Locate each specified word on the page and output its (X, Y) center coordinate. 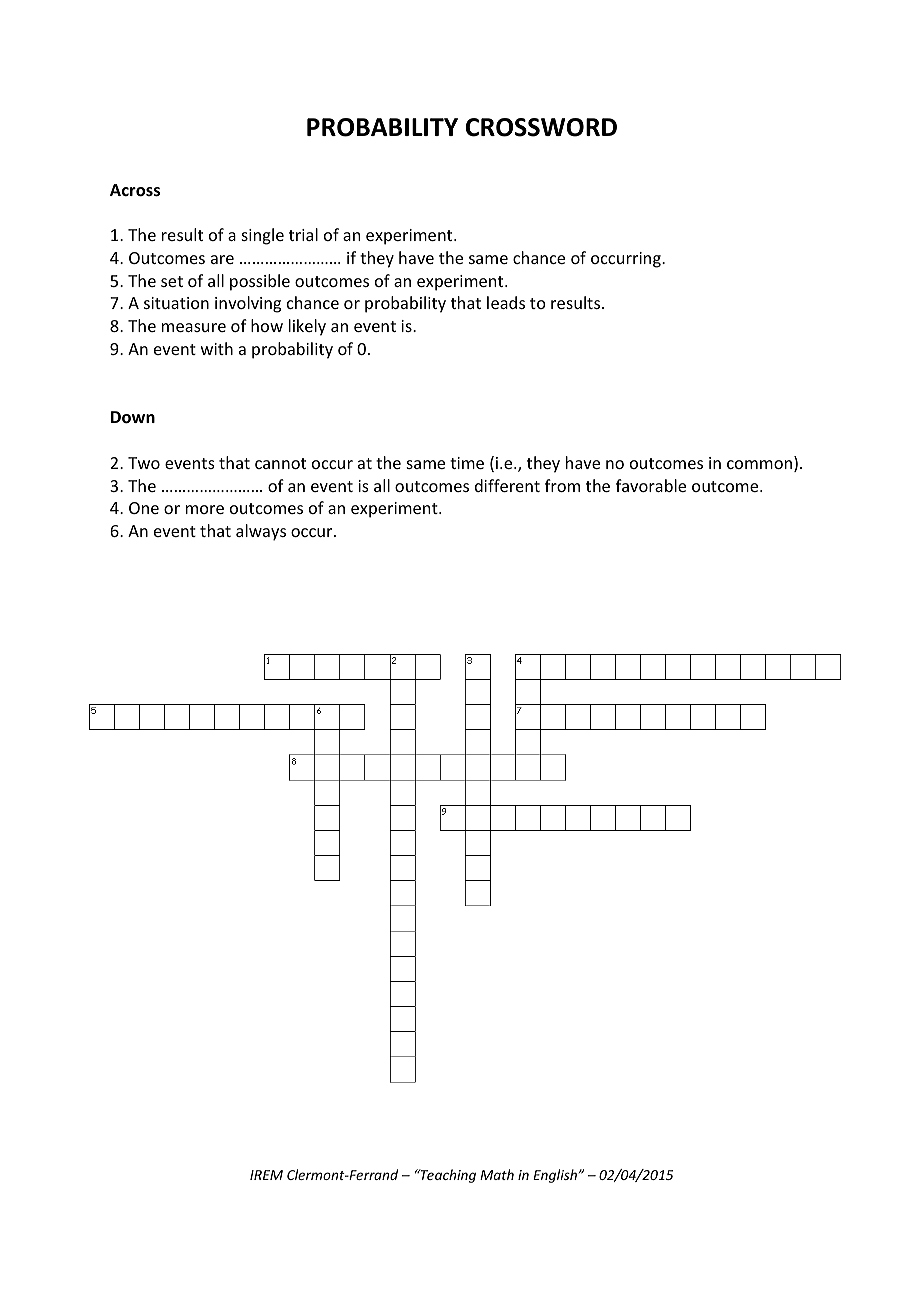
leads (506, 302)
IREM (266, 1175)
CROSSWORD (541, 127)
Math (497, 1174)
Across (135, 190)
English (555, 1176)
